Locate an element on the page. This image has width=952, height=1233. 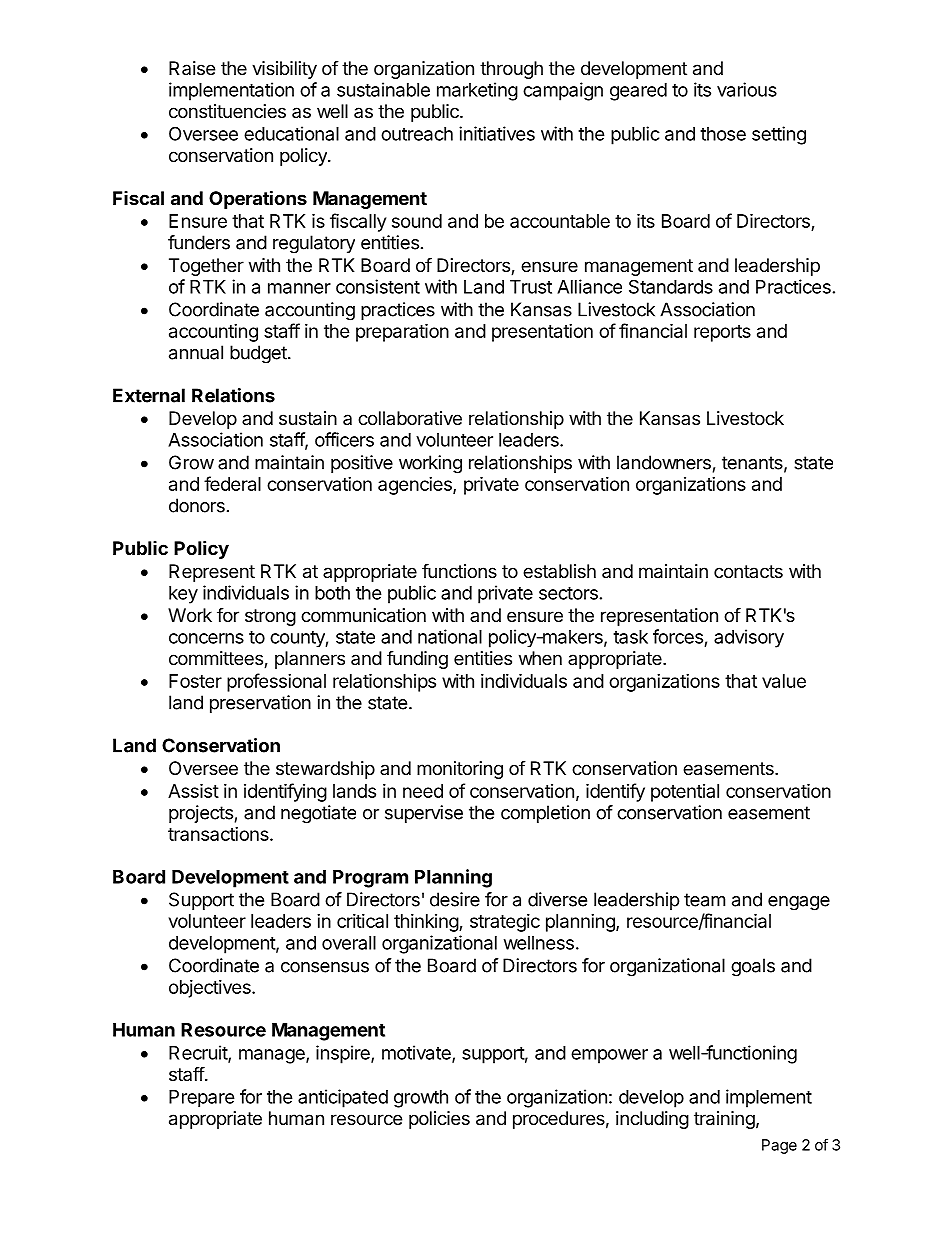
constituencies is located at coordinates (227, 111).
